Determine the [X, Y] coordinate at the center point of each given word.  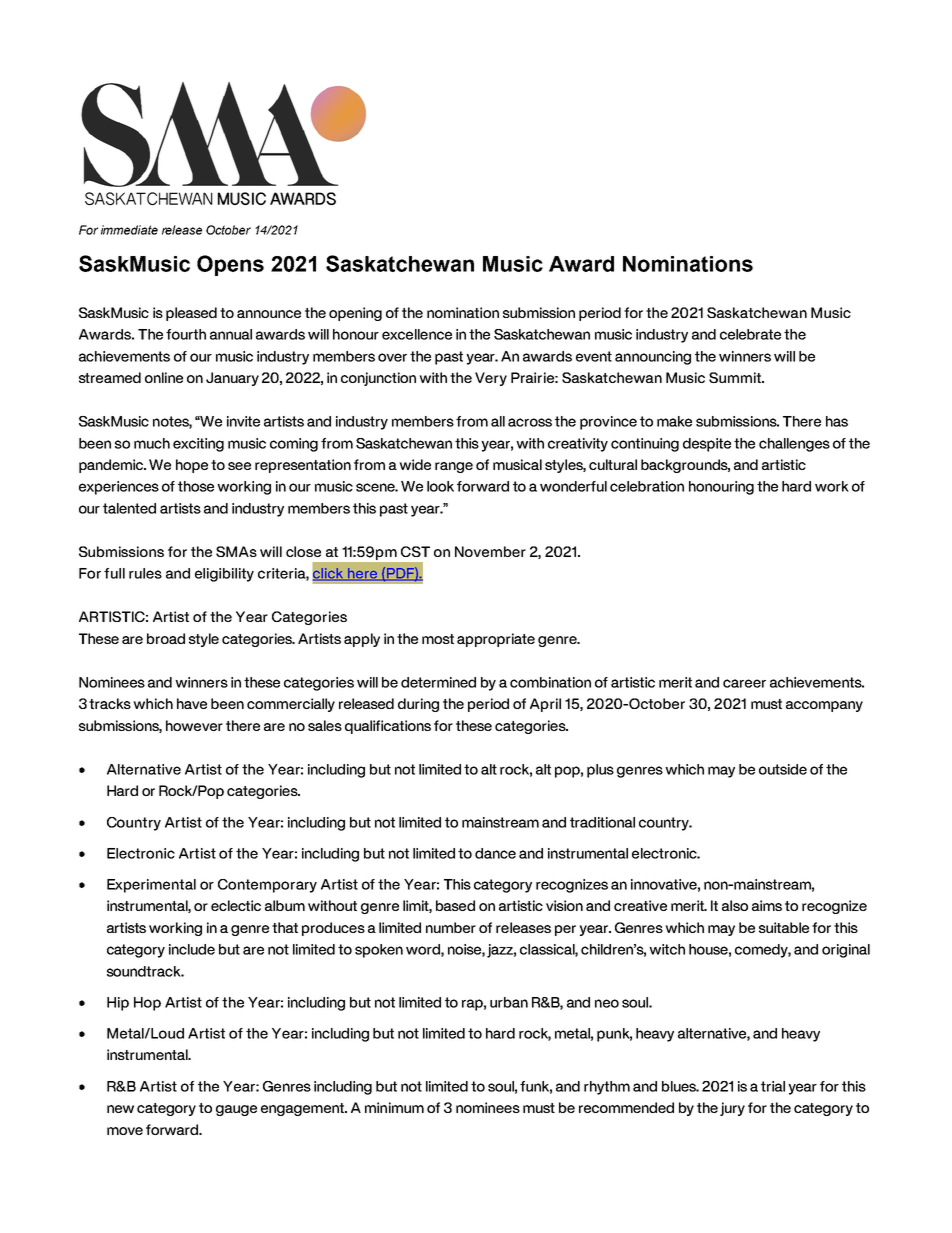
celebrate [750, 334]
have [192, 703]
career [744, 683]
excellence [417, 334]
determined [438, 682]
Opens [230, 265]
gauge [236, 1110]
